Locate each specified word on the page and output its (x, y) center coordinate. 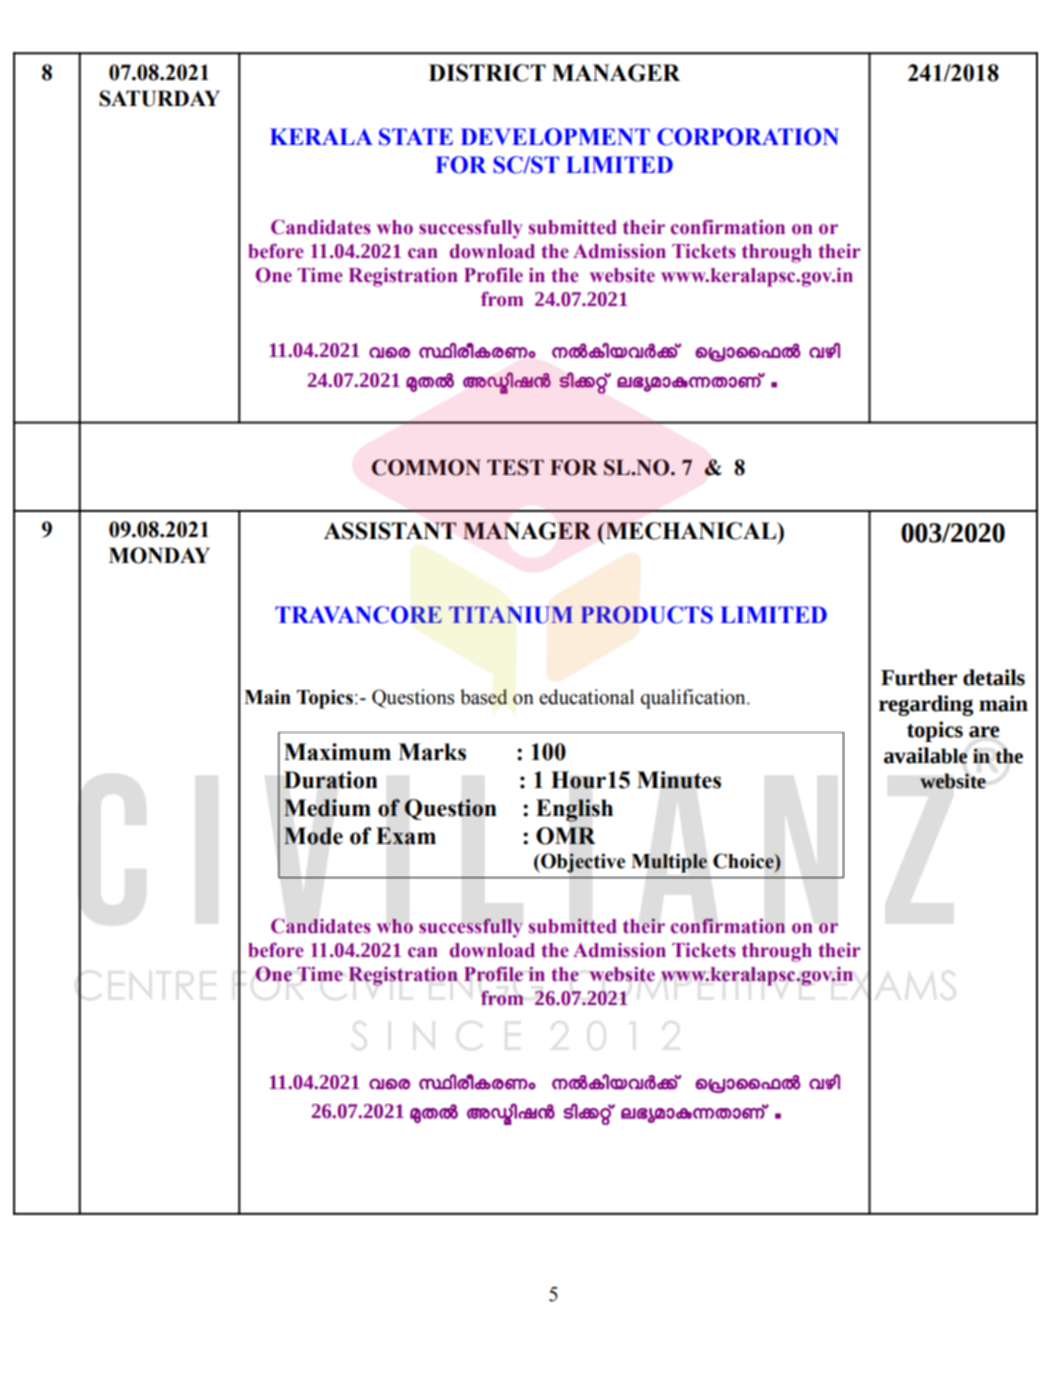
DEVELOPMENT (555, 137)
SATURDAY (159, 98)
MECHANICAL (691, 531)
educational (586, 697)
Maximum (337, 752)
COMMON (426, 467)
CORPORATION (748, 137)
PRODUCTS (646, 615)
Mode (313, 836)
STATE (416, 137)
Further (919, 677)
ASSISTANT (390, 531)
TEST (515, 467)
